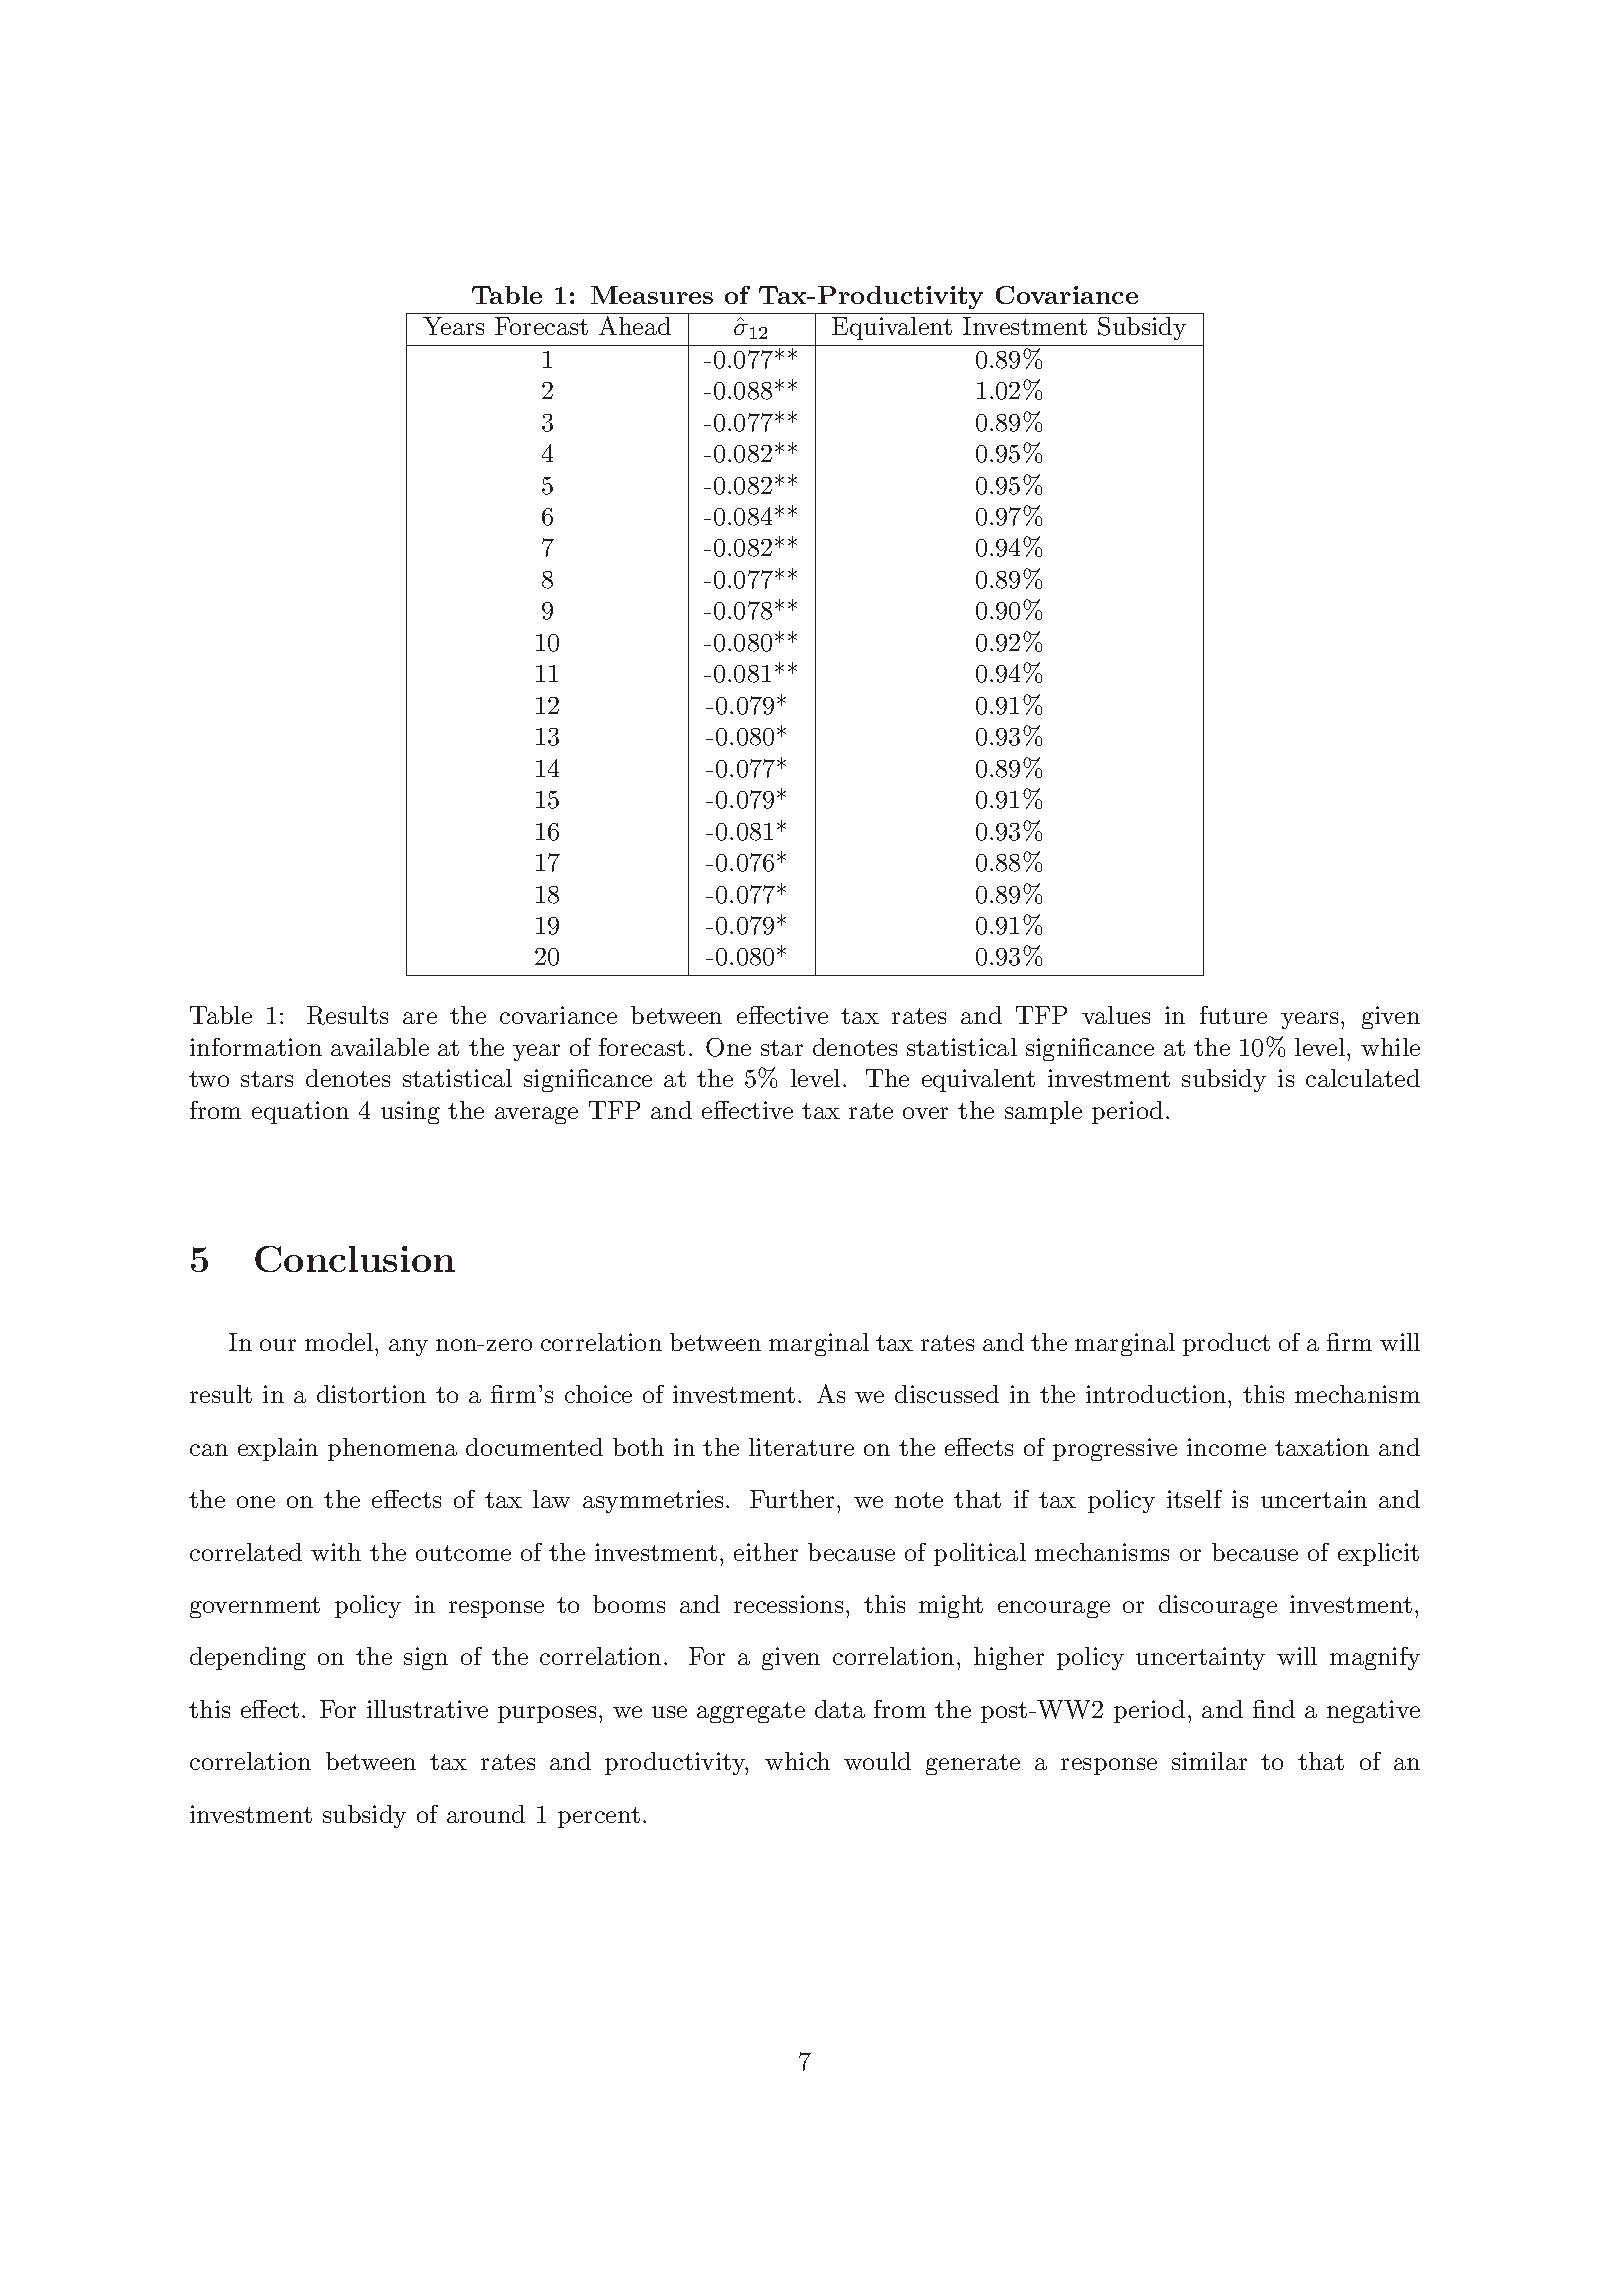 Image resolution: width=1611 pixels, height=2279 pixels. What do you see at coordinates (652, 295) in the page?
I see `Measures` at bounding box center [652, 295].
